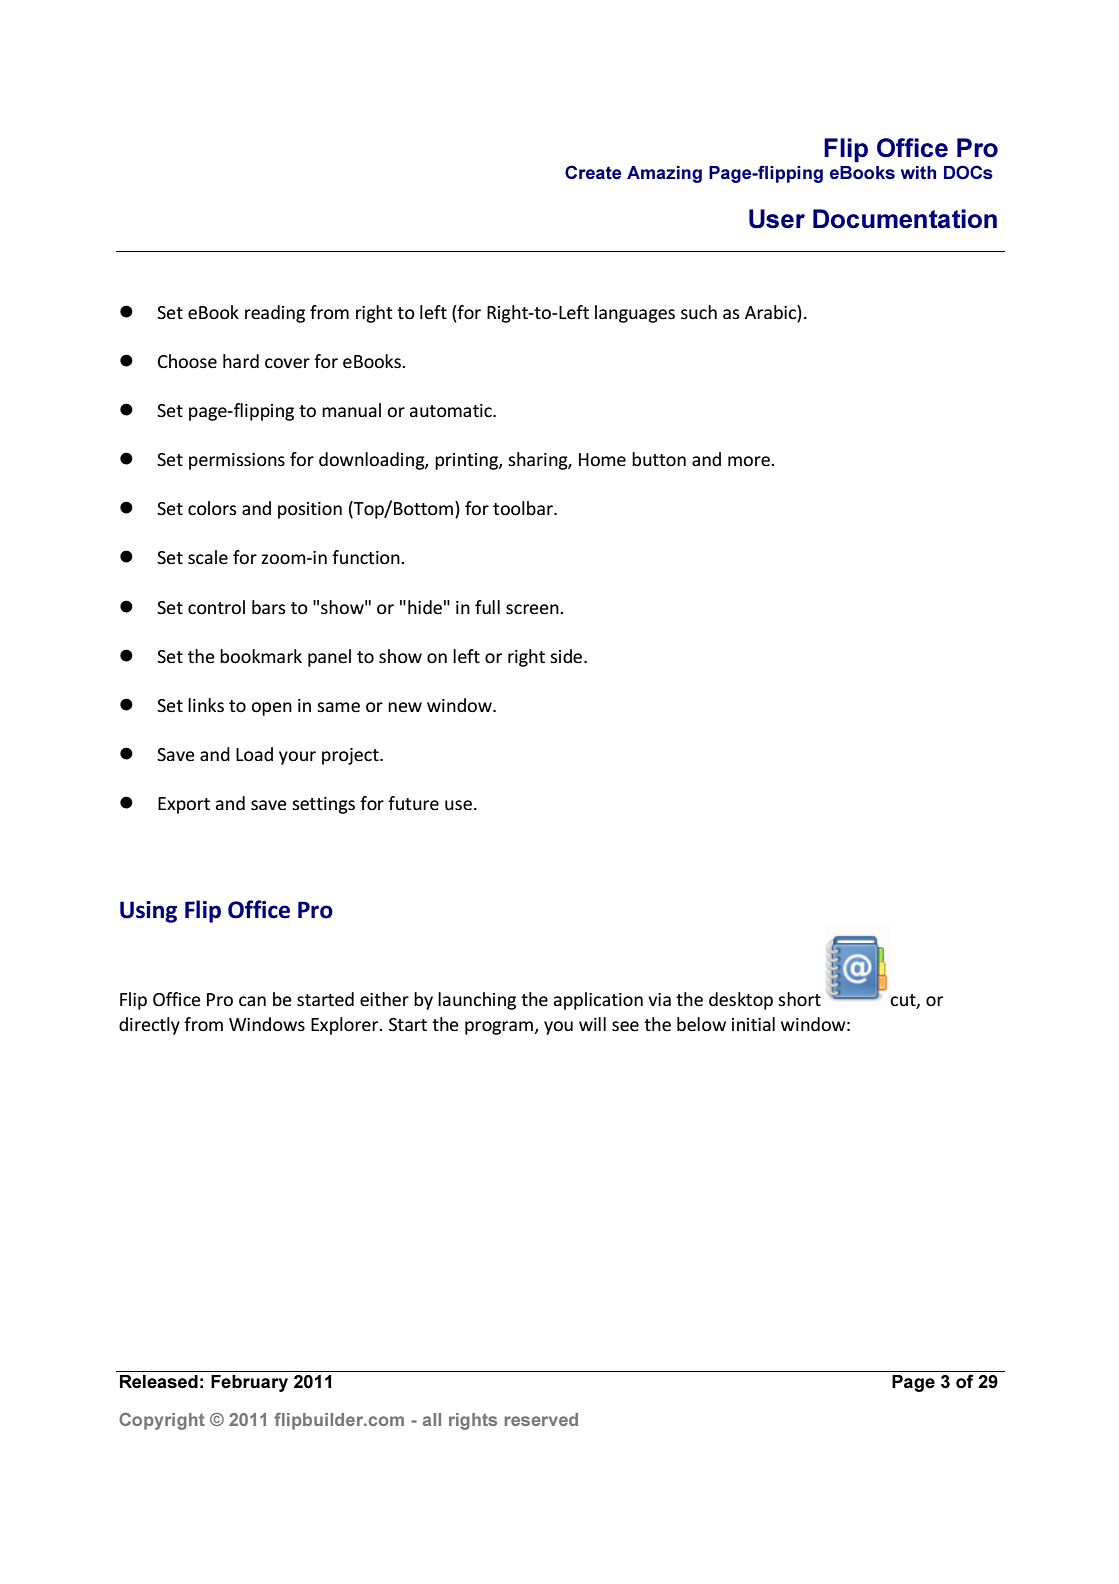 This document has height=1584, width=1119. Describe the element at coordinates (275, 314) in the document. I see `reading` at that location.
